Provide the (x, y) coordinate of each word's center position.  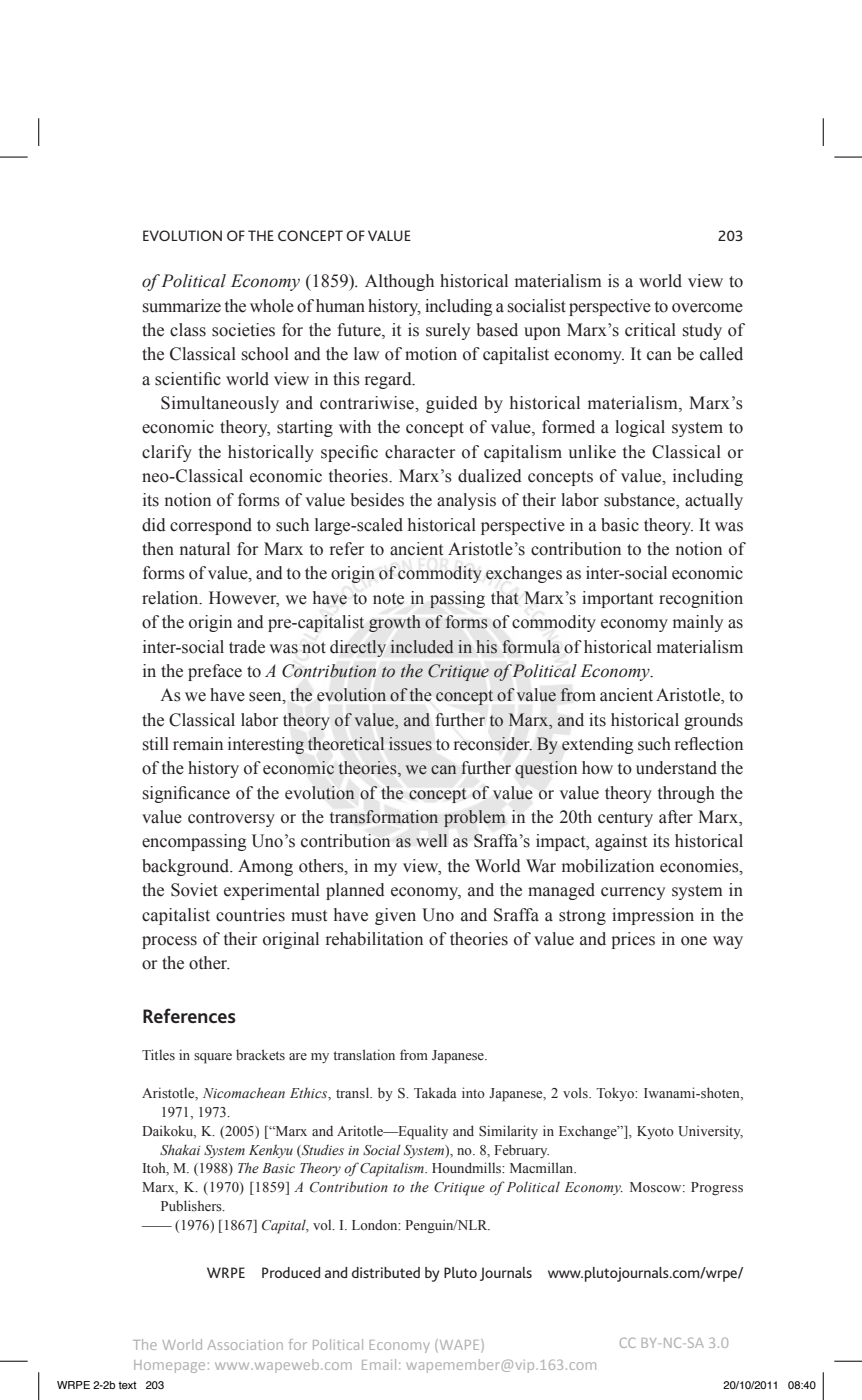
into (473, 1092)
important (617, 599)
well (431, 841)
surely (448, 331)
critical (650, 330)
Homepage (169, 1366)
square (213, 1058)
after (676, 817)
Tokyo (616, 1094)
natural (205, 549)
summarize (182, 306)
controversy (231, 819)
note (388, 599)
